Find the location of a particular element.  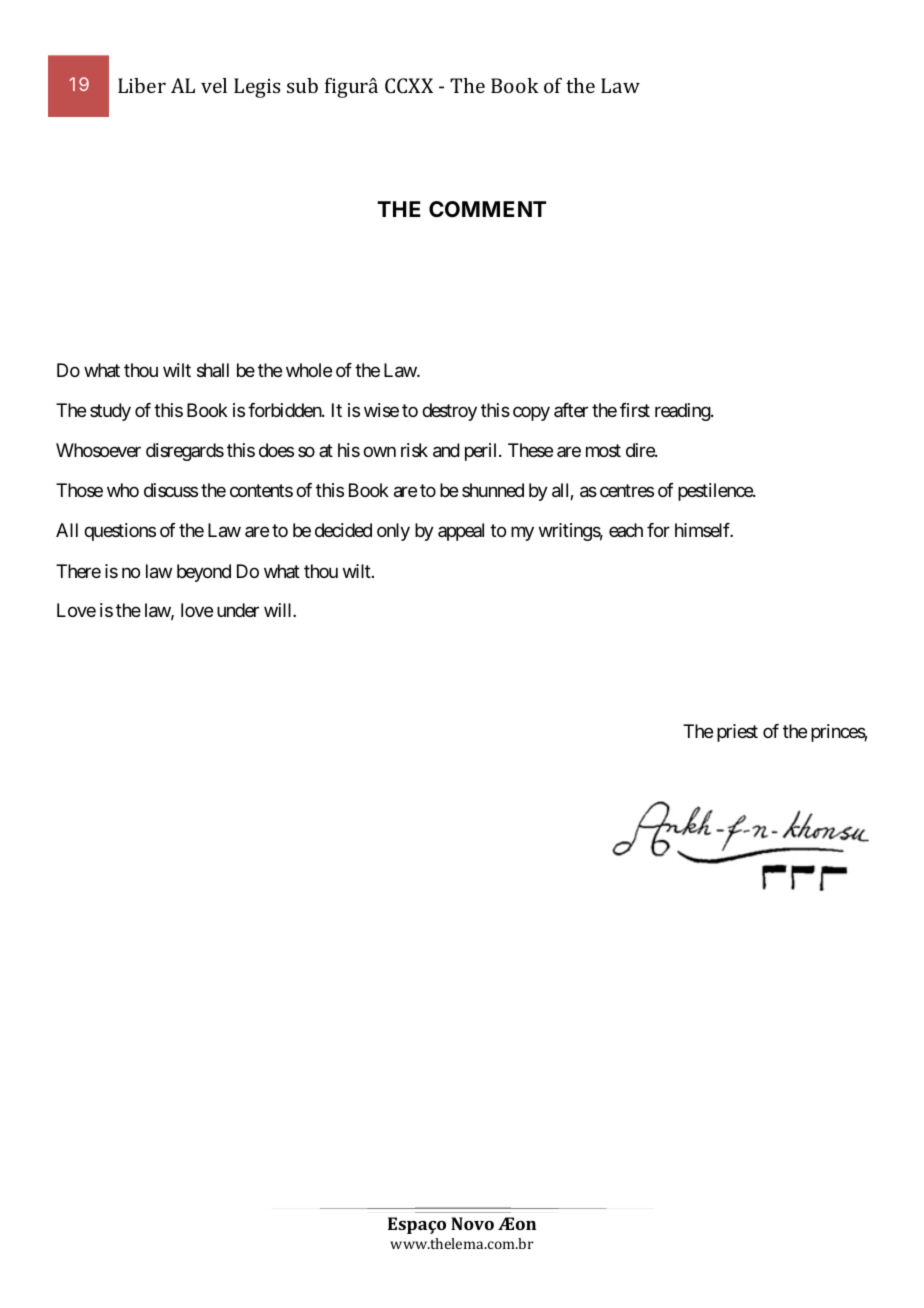

each is located at coordinates (626, 530).
